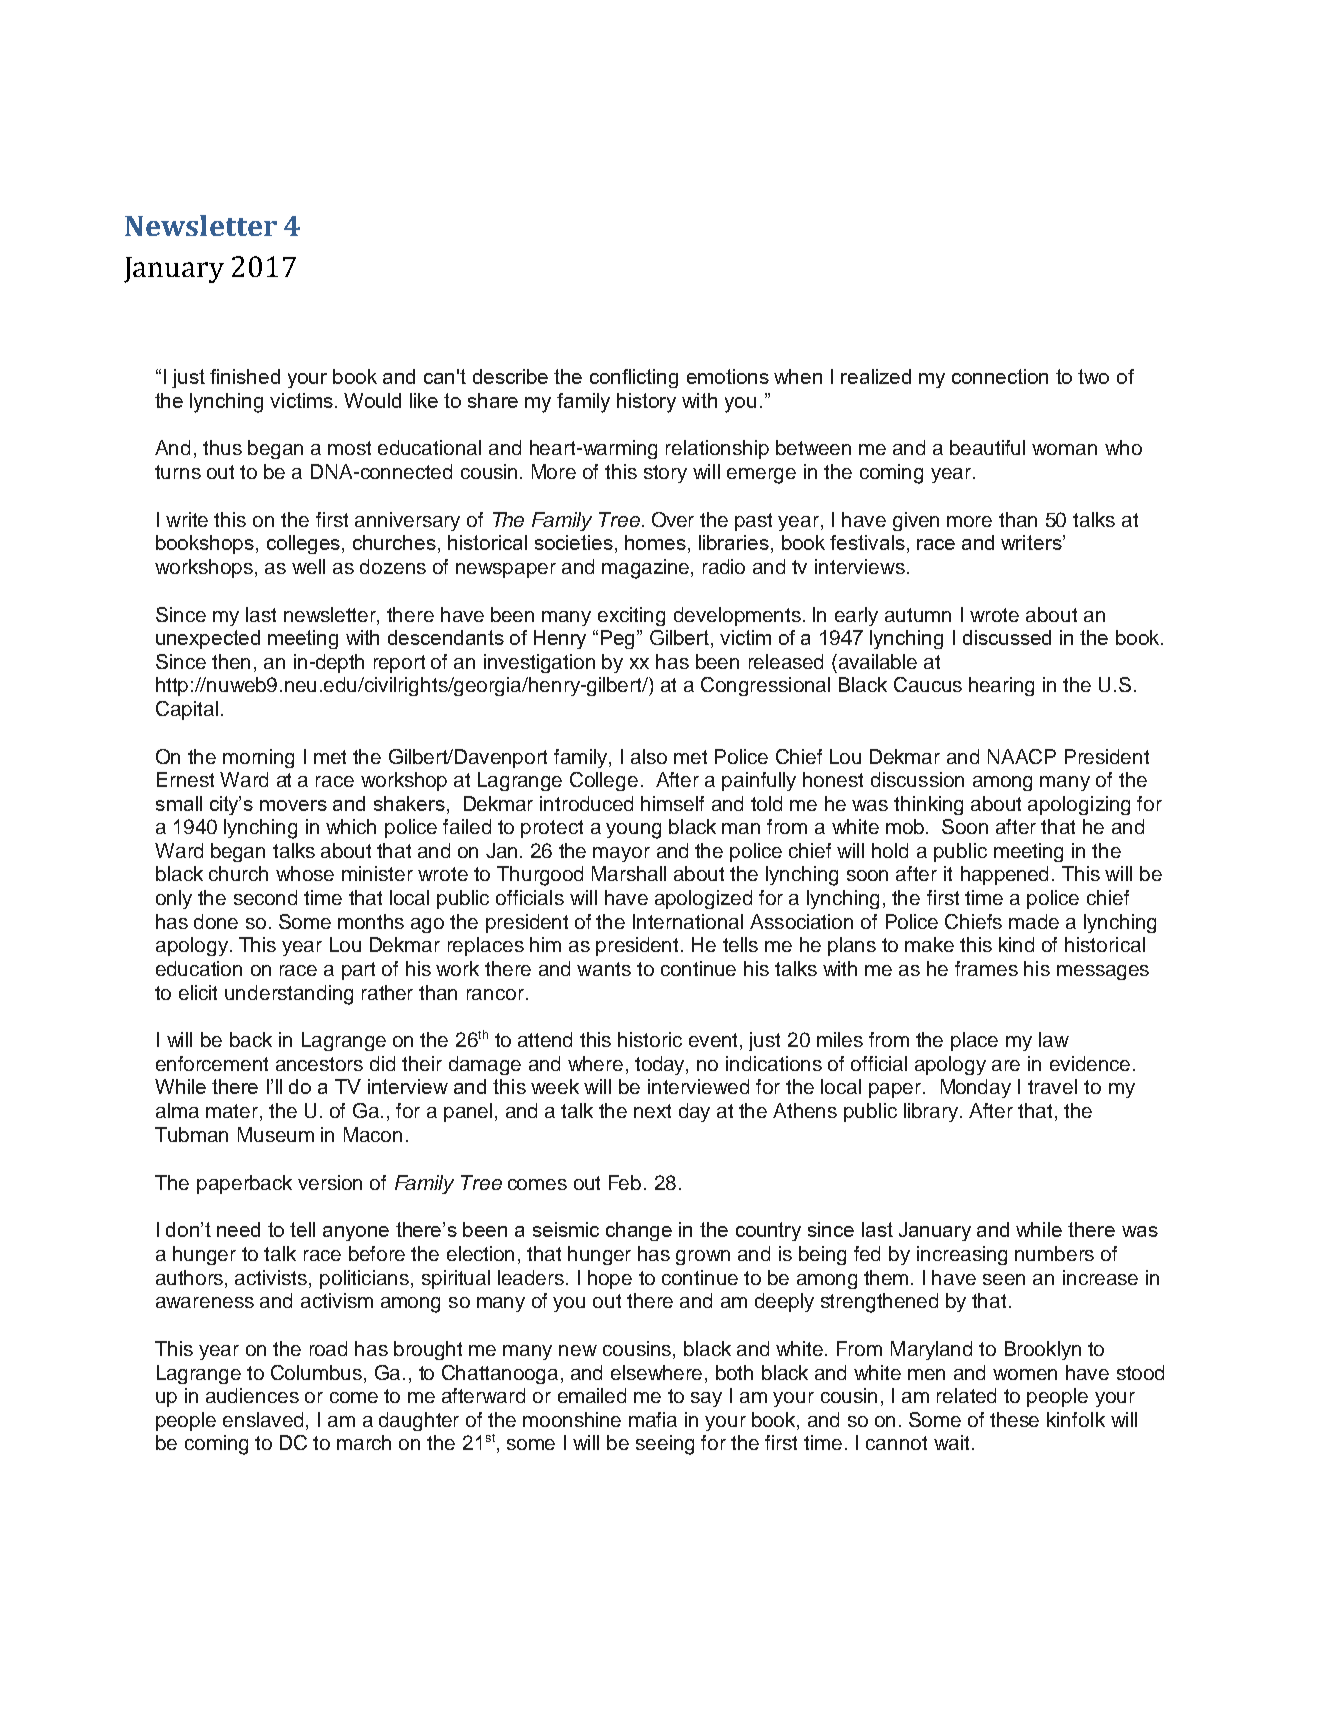  What do you see at coordinates (653, 1419) in the screenshot?
I see `mafia` at bounding box center [653, 1419].
